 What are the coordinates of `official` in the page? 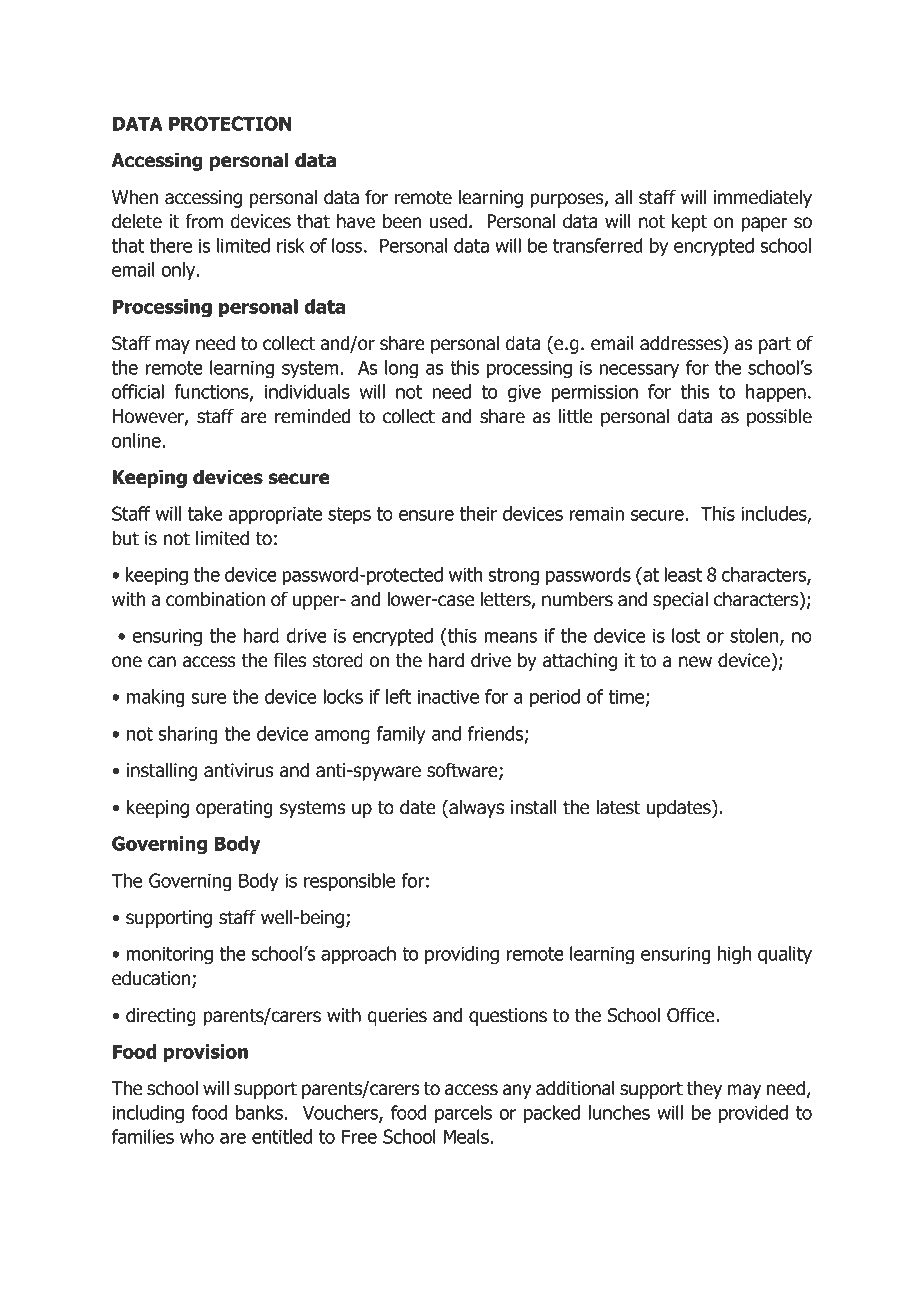 It's located at (138, 391).
